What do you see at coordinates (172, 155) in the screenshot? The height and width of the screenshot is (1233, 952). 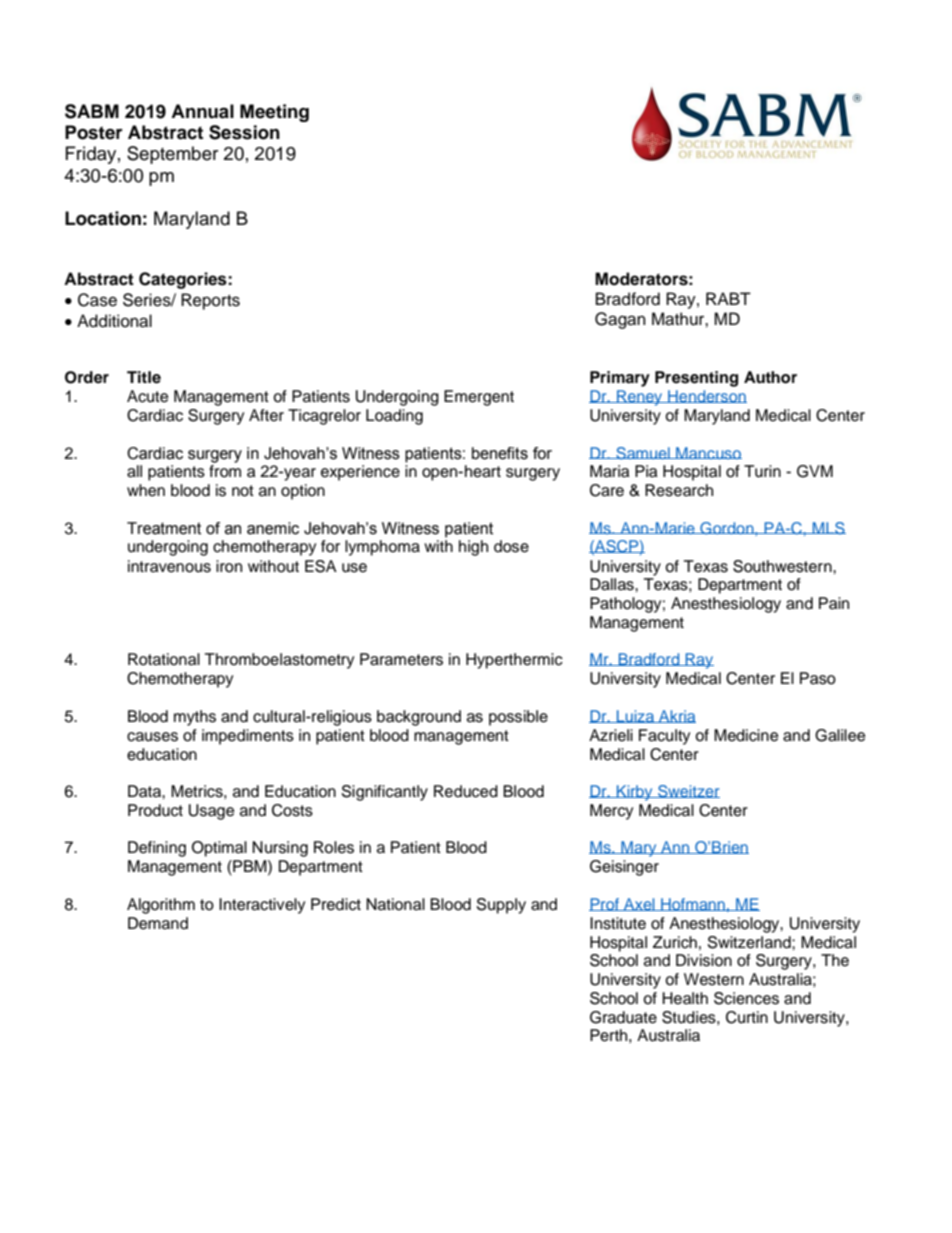 I see `September` at bounding box center [172, 155].
